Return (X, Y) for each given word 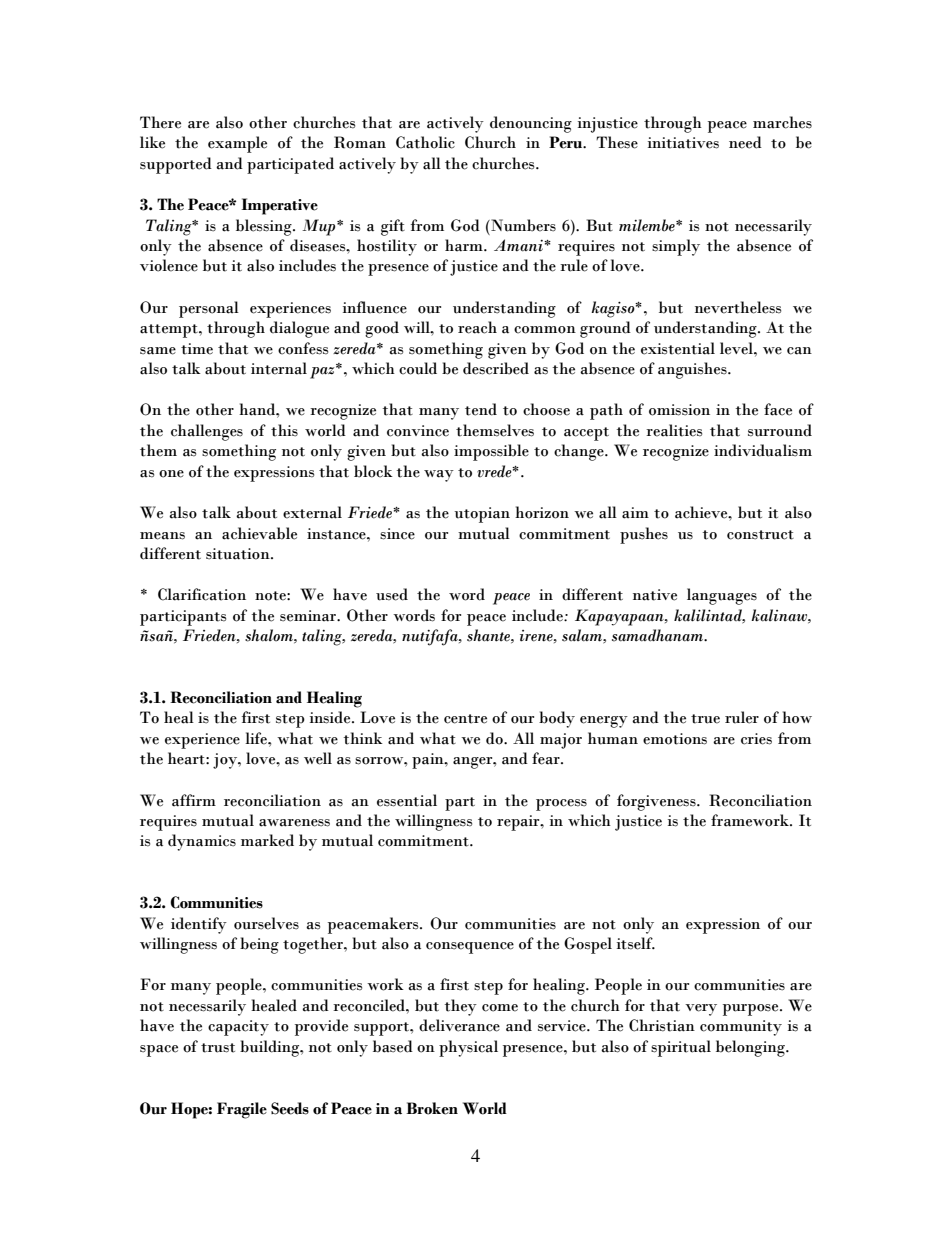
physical (468, 1048)
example (237, 144)
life (257, 738)
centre (465, 719)
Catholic (425, 142)
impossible (491, 452)
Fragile (242, 1110)
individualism (763, 450)
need (745, 142)
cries (756, 739)
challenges (207, 432)
